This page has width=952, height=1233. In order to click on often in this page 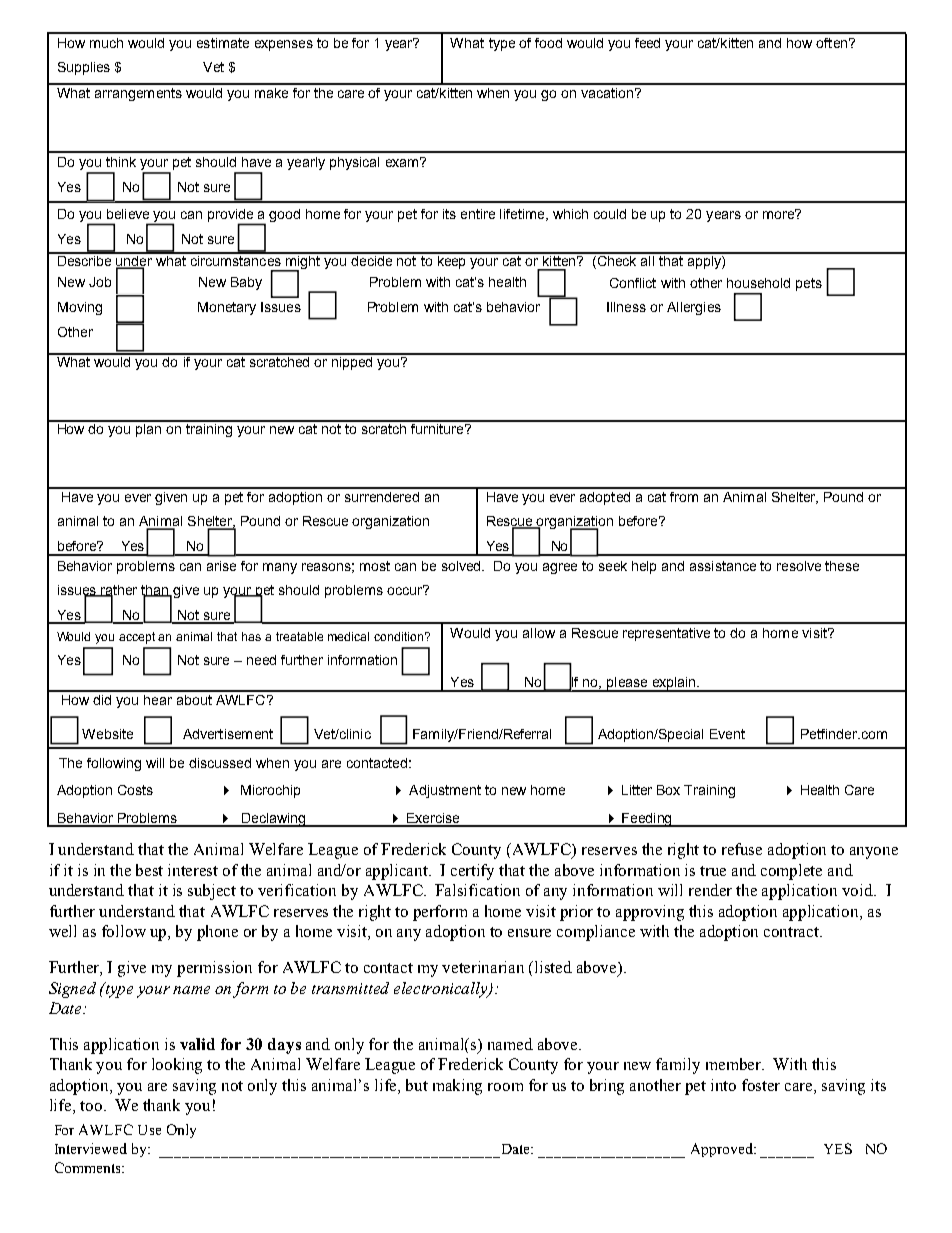, I will do `click(831, 43)`.
